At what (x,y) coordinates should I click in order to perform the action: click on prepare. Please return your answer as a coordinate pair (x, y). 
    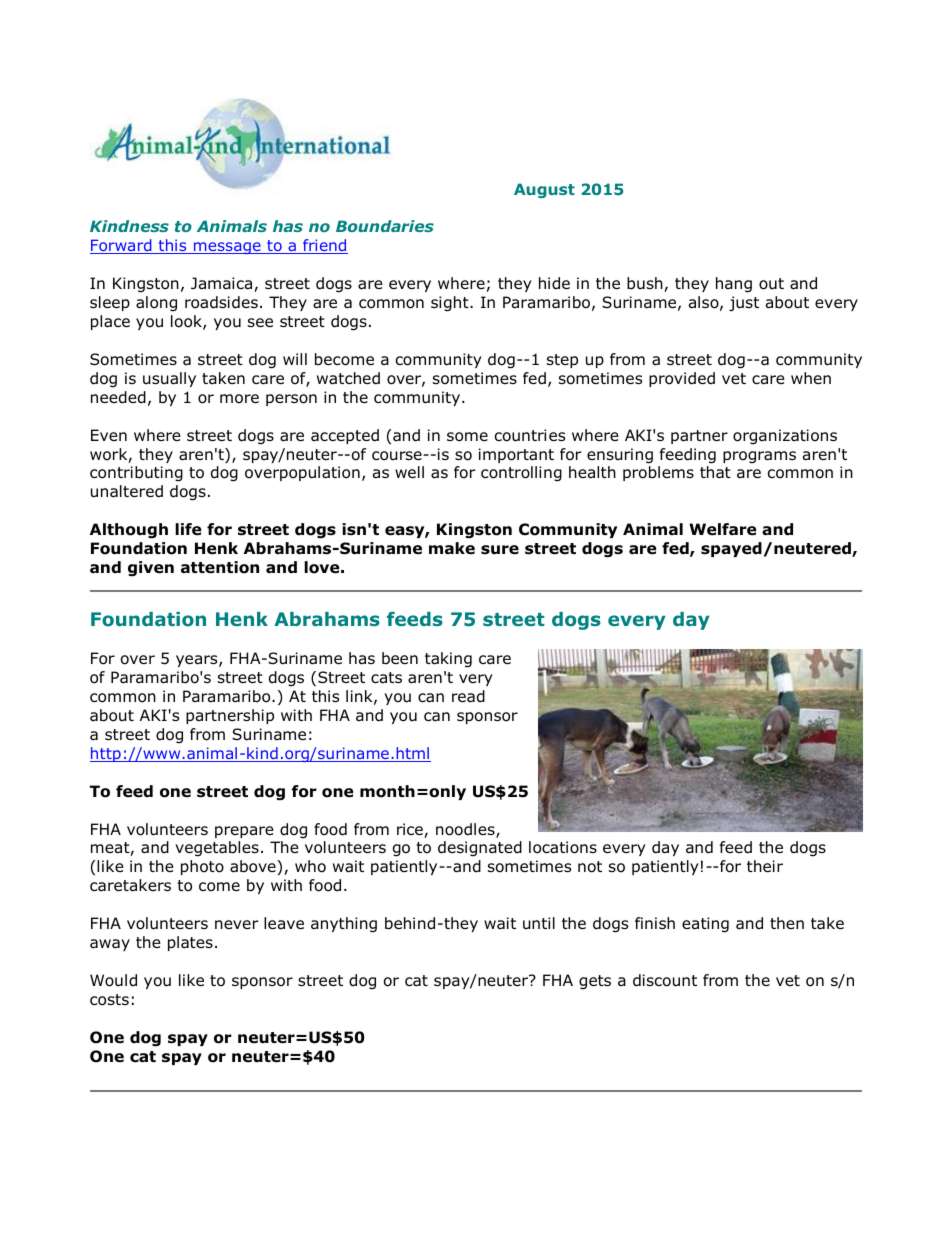
    Looking at the image, I should click on (244, 832).
